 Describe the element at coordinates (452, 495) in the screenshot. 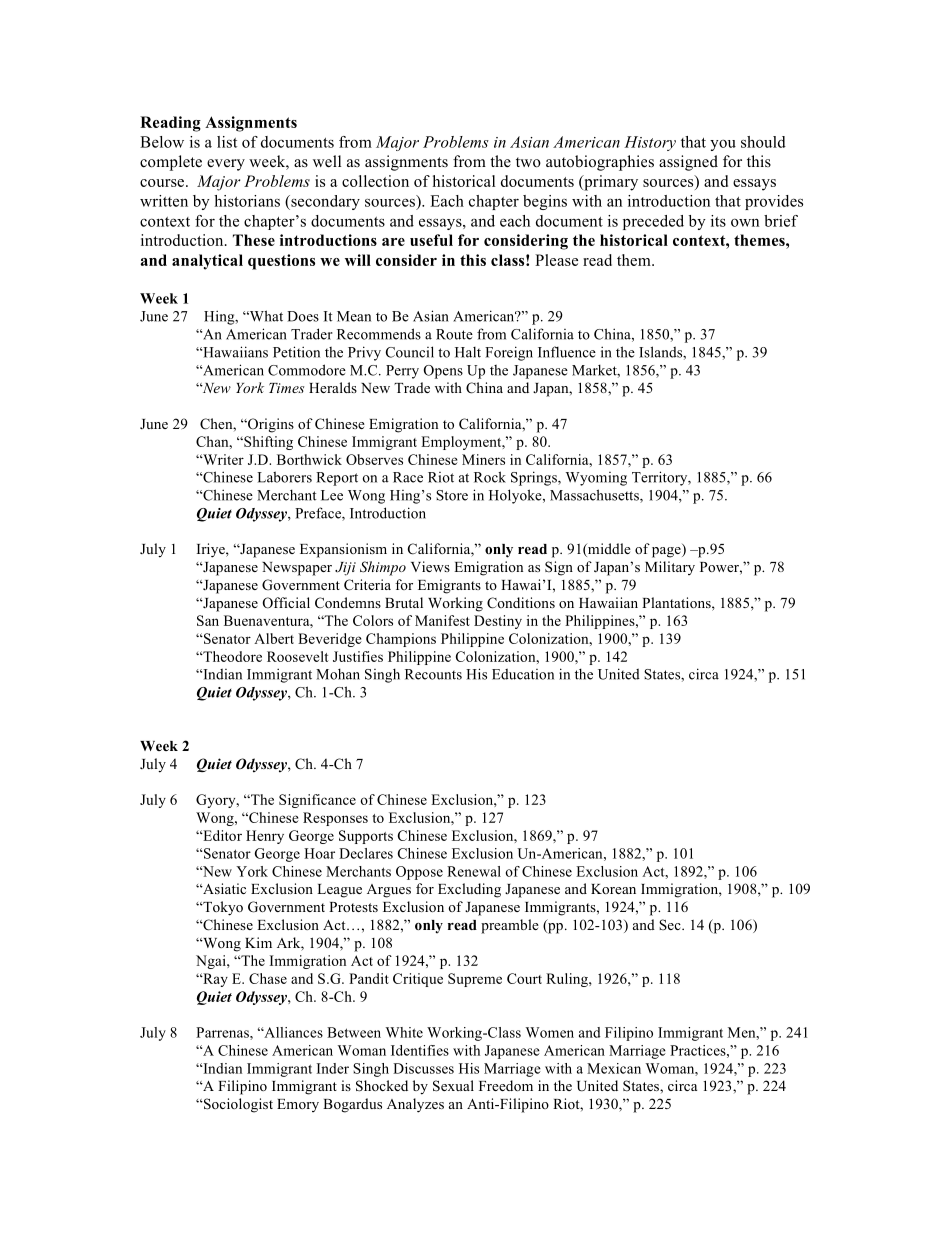

I see `Store` at that location.
